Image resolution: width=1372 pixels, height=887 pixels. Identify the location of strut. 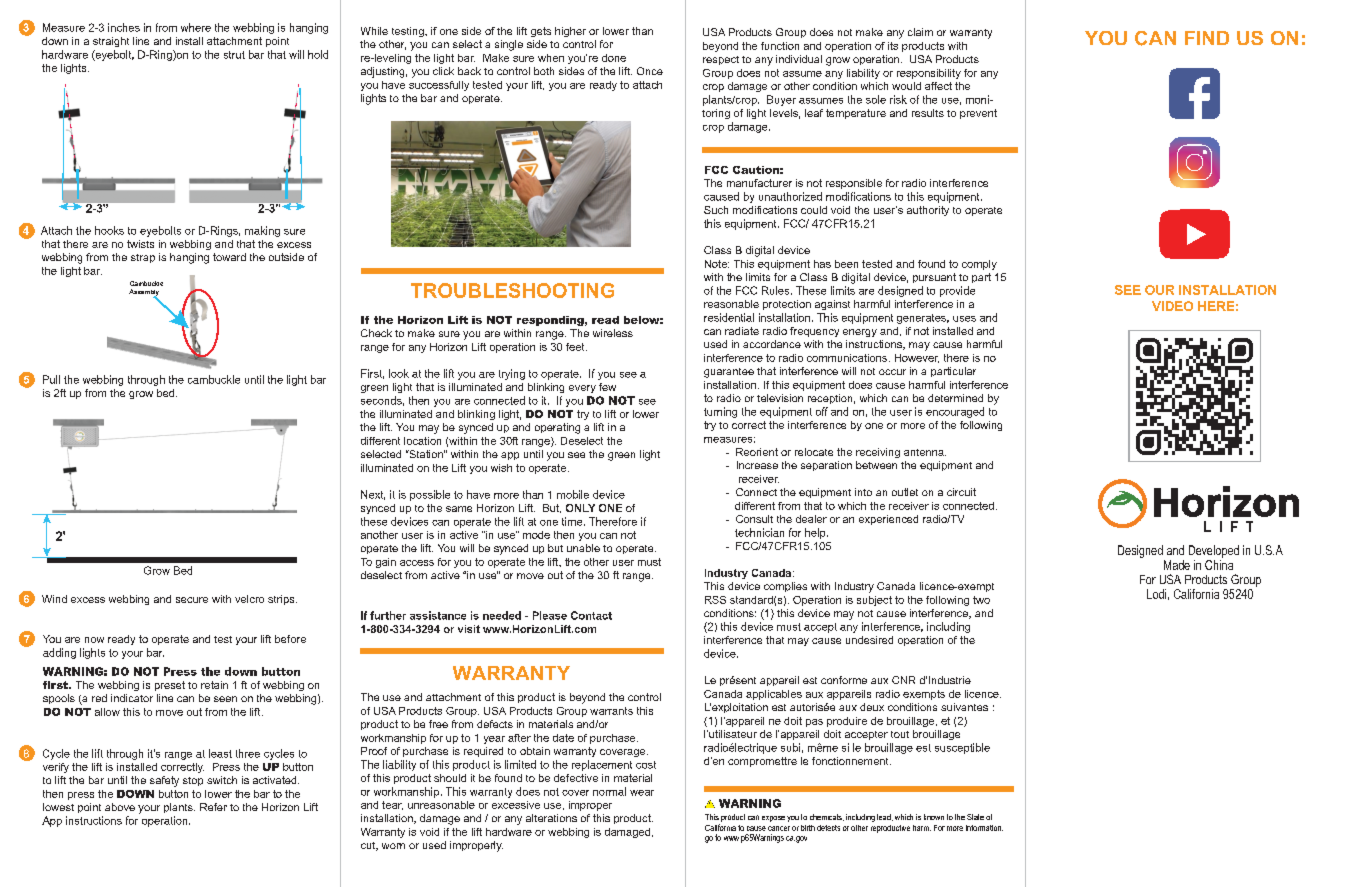
(234, 55).
